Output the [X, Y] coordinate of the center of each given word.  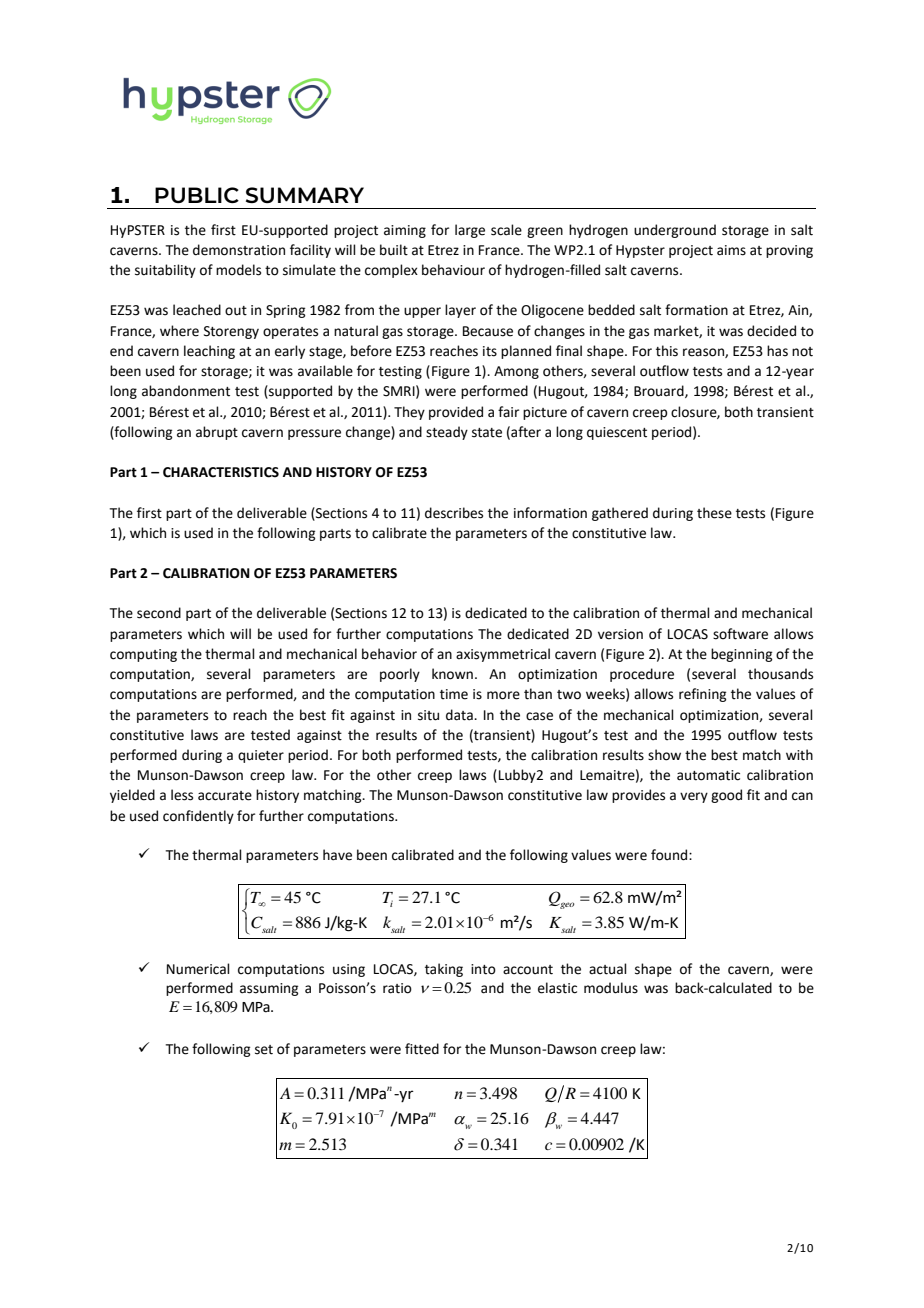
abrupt [217, 433]
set [264, 1050]
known [452, 674]
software [740, 634]
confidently [198, 817]
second [159, 613]
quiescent [617, 433]
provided [456, 413]
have [337, 855]
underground [675, 231]
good [726, 796]
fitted [422, 1049]
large [470, 231]
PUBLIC [197, 195]
